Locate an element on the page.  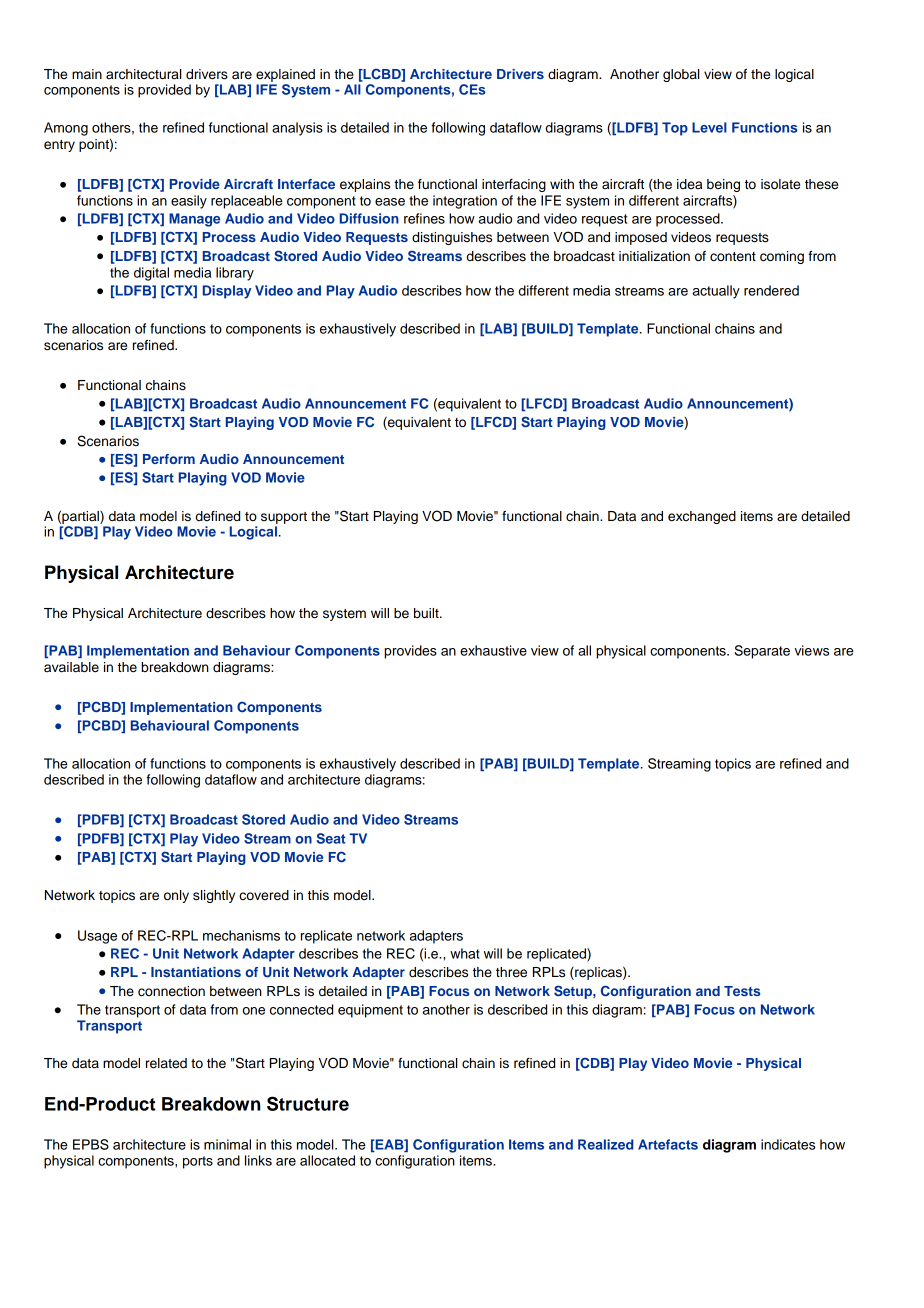
ports is located at coordinates (198, 1162).
